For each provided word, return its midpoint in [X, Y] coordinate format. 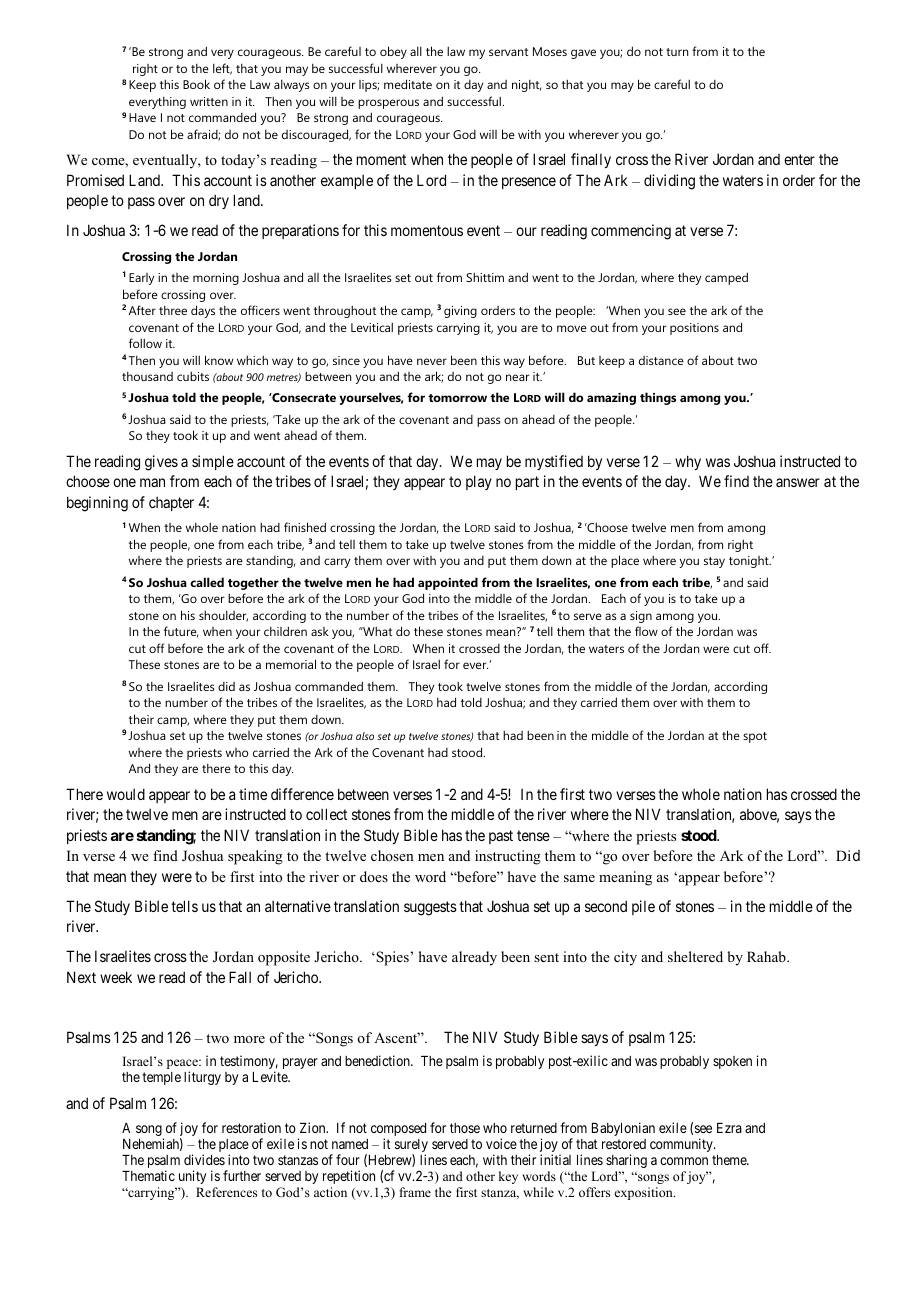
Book [196, 84]
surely [411, 1147]
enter [799, 160]
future [181, 632]
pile [643, 907]
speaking [255, 857]
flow [646, 631]
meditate [408, 84]
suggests [430, 908]
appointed [448, 583]
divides [204, 1159]
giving [460, 312]
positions [694, 329]
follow [145, 343]
